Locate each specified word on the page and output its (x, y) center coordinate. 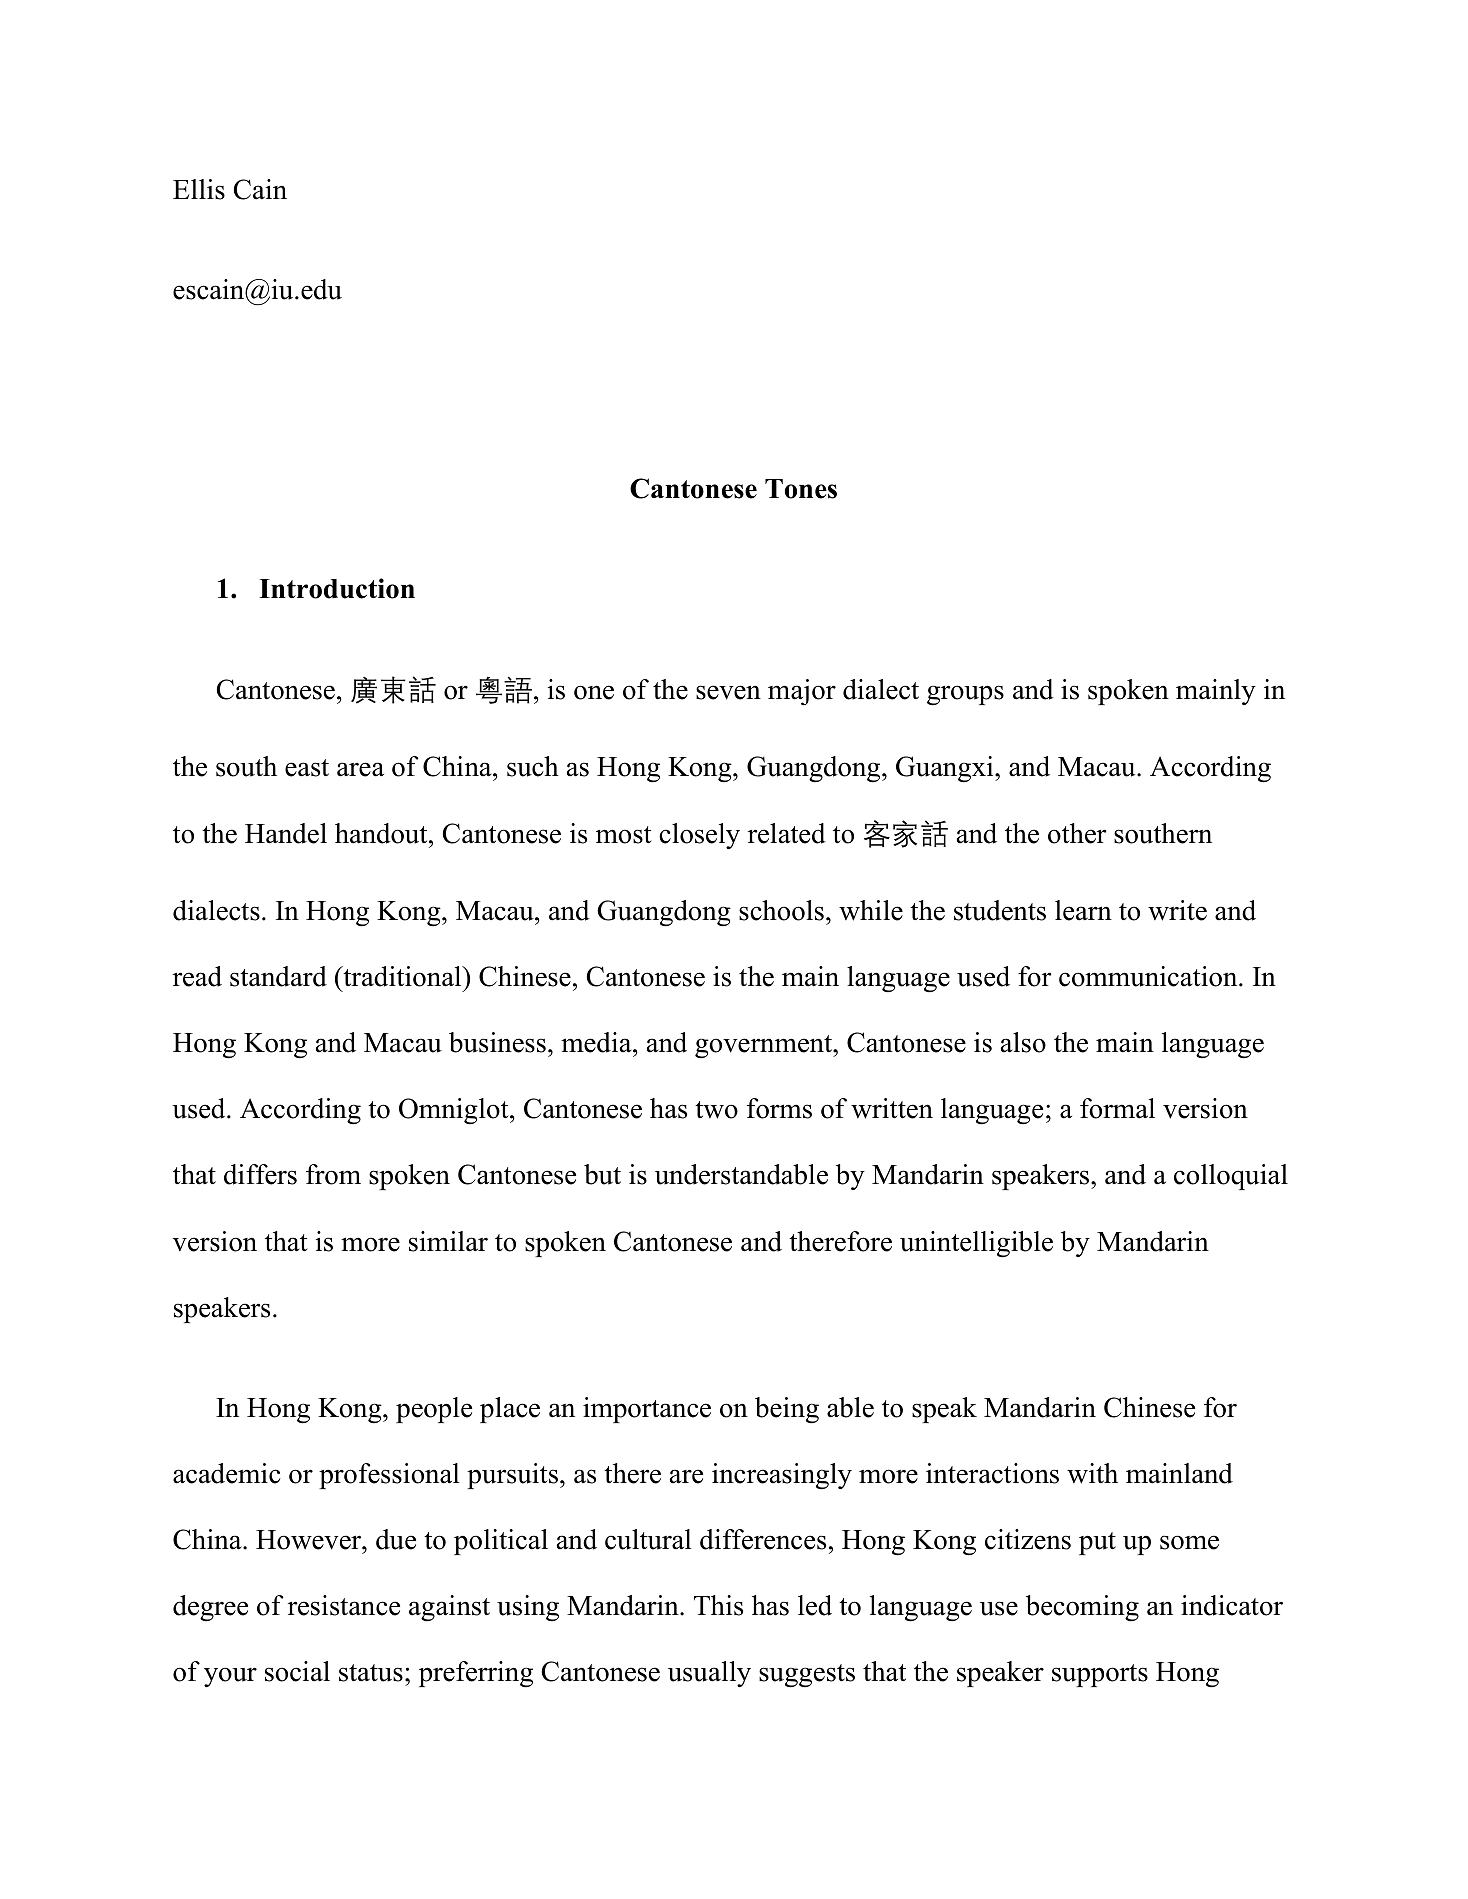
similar (448, 1241)
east (307, 768)
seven (728, 692)
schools (781, 910)
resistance (344, 1605)
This (718, 1605)
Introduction (337, 588)
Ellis (199, 189)
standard (278, 976)
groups (965, 695)
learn (1083, 910)
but (602, 1174)
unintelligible (976, 1244)
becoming (1082, 1608)
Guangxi (946, 769)
